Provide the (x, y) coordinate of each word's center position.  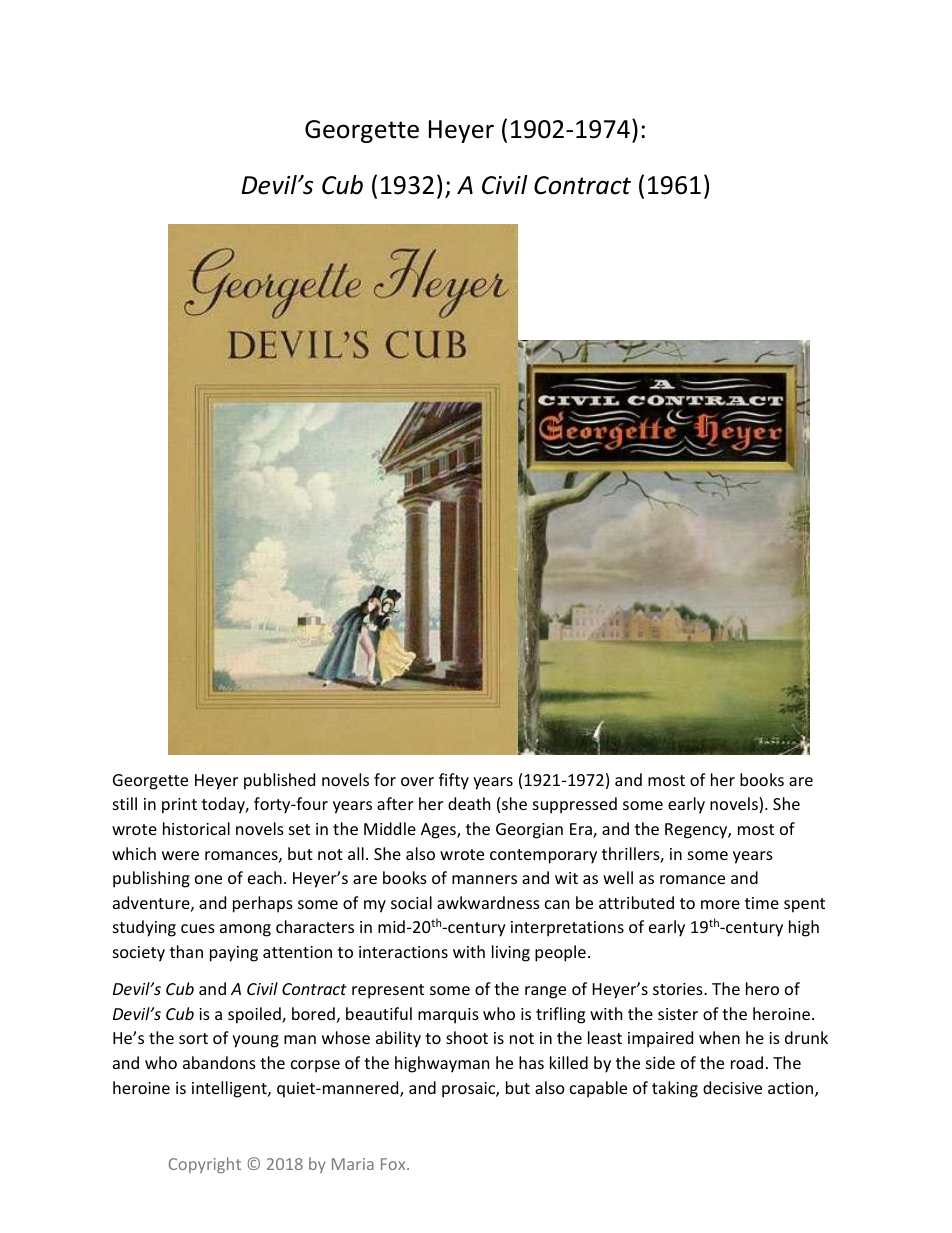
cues (198, 928)
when (719, 1037)
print (179, 806)
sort (193, 1038)
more (720, 904)
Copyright (205, 1165)
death (469, 803)
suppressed (575, 805)
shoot (467, 1037)
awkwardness (488, 902)
